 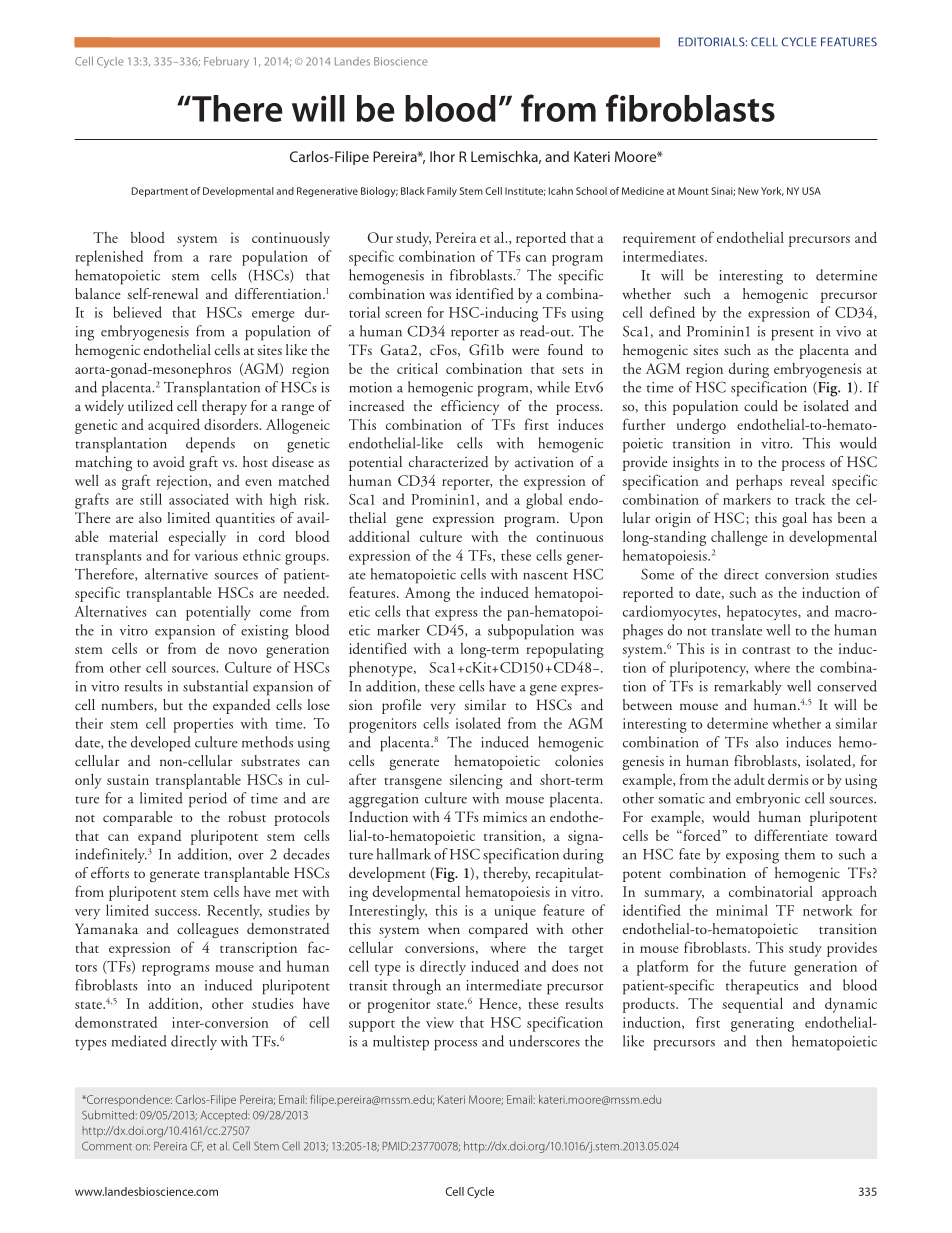 What do you see at coordinates (763, 613) in the screenshot?
I see `hepatocytes` at bounding box center [763, 613].
